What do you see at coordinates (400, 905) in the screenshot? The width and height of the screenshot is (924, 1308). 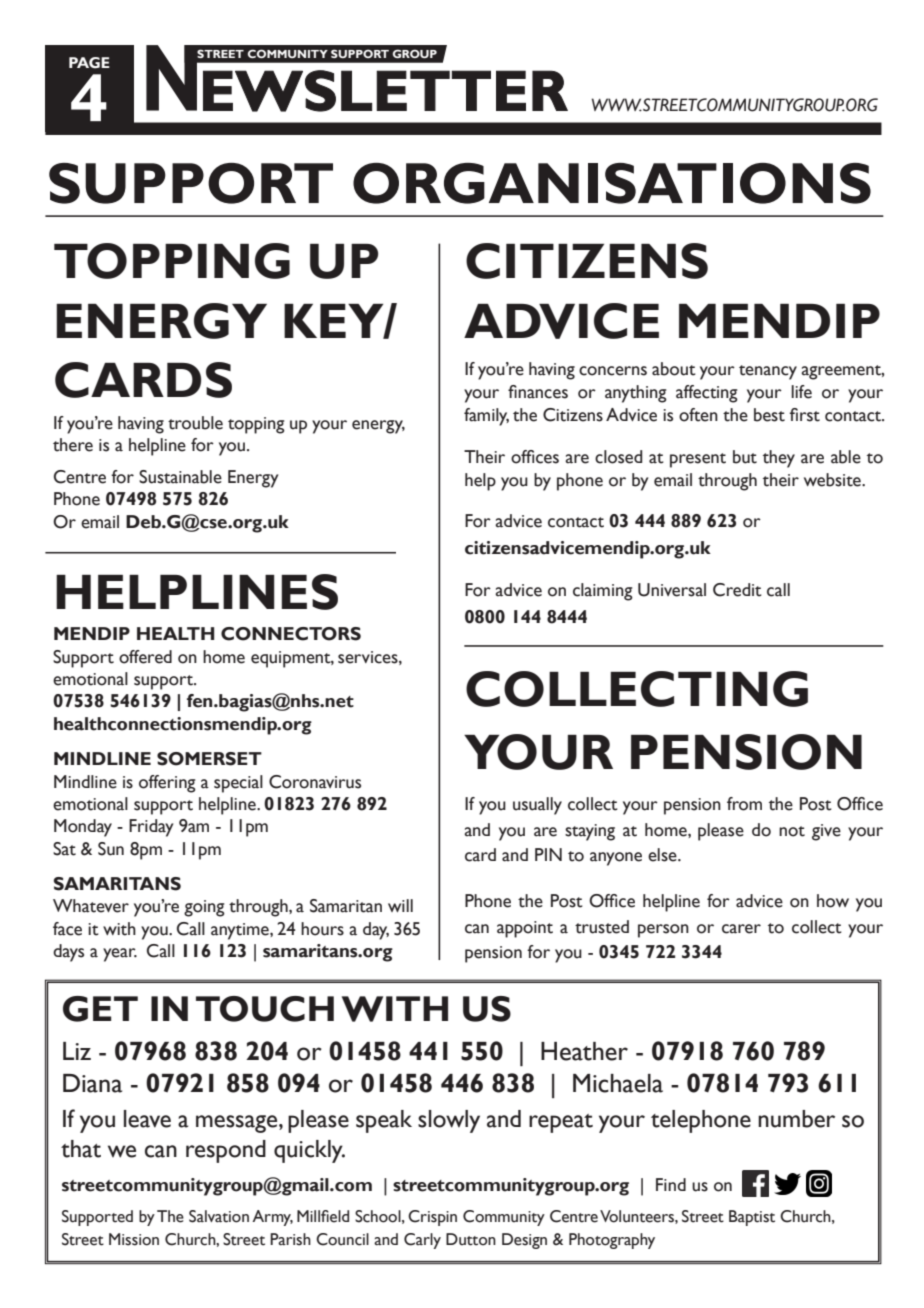 I see `will` at bounding box center [400, 905].
